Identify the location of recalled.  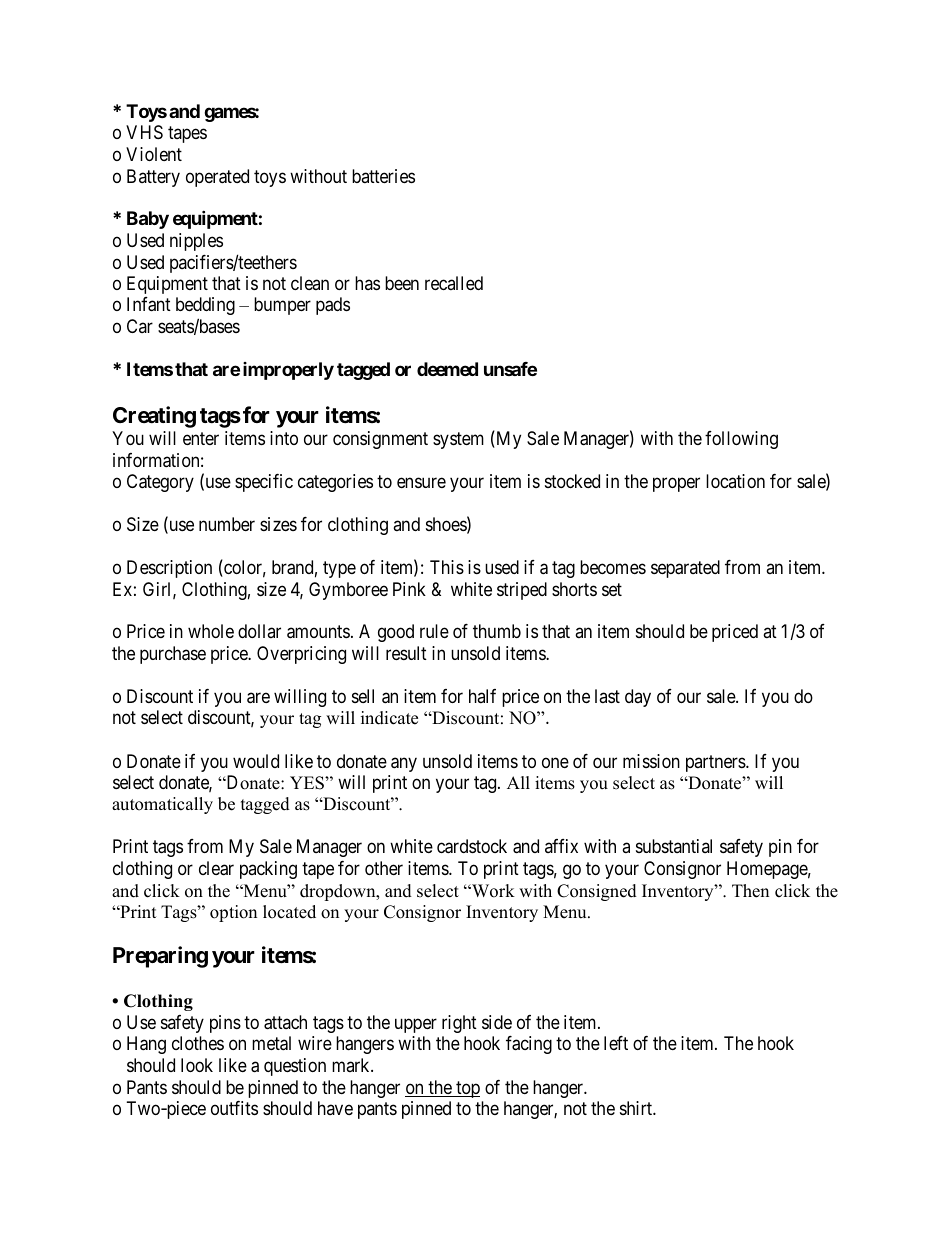
(454, 283).
